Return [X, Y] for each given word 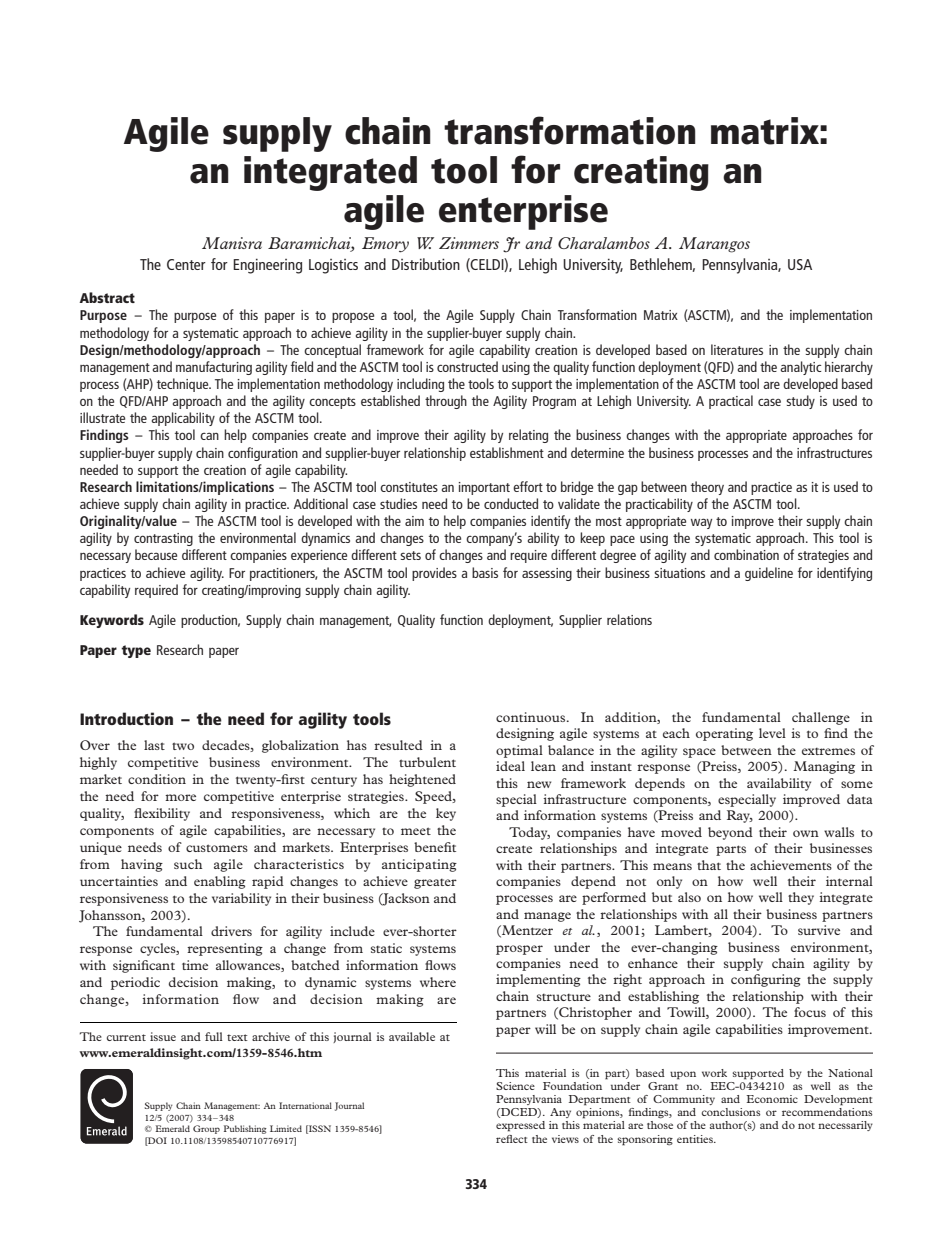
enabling [220, 882]
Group [206, 1129]
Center [186, 264]
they [801, 898]
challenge [821, 718]
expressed [520, 1126]
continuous [532, 717]
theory [707, 488]
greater [435, 883]
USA [800, 264]
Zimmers [469, 243]
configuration [263, 454]
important [484, 488]
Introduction [126, 718]
